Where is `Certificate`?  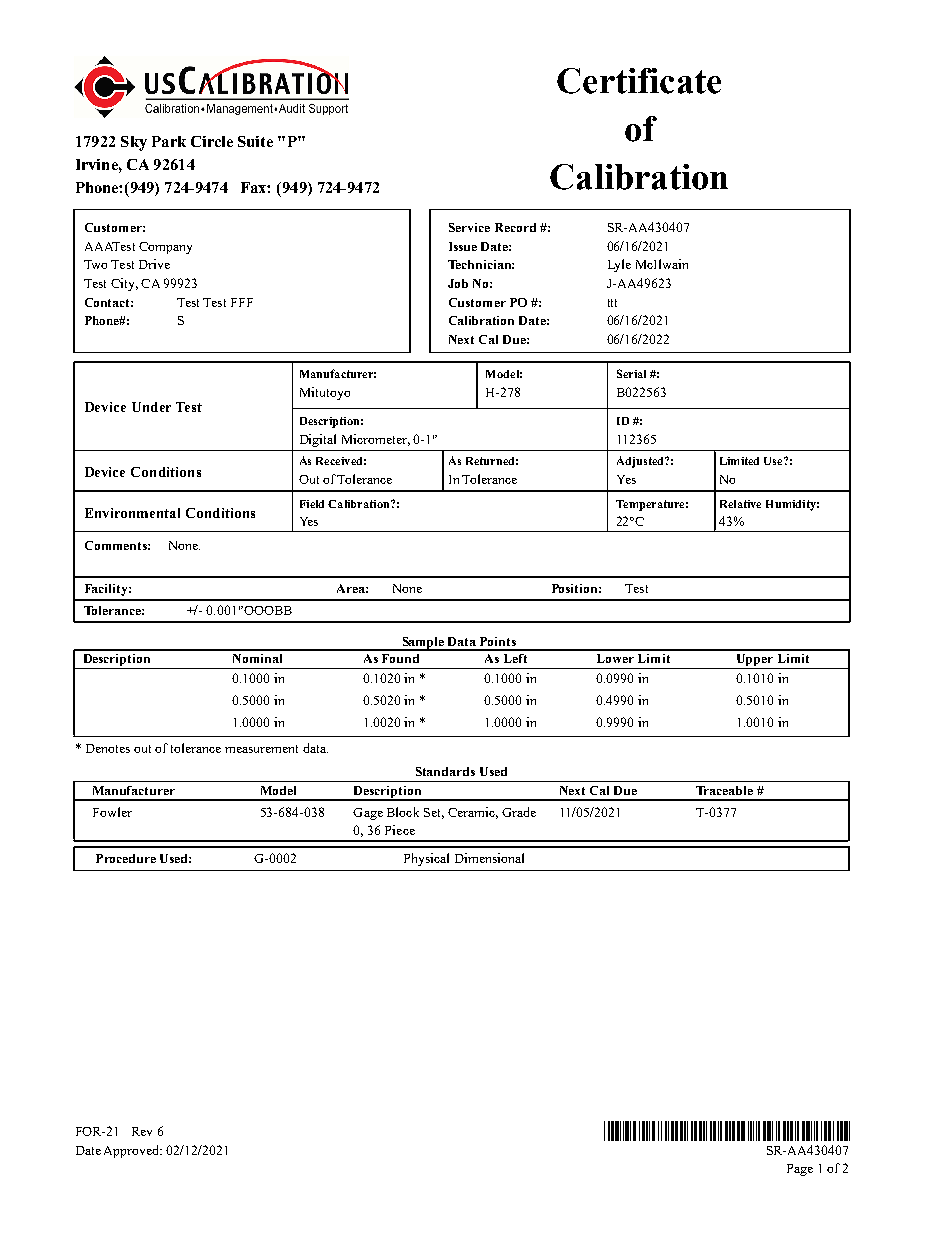 Certificate is located at coordinates (639, 81).
